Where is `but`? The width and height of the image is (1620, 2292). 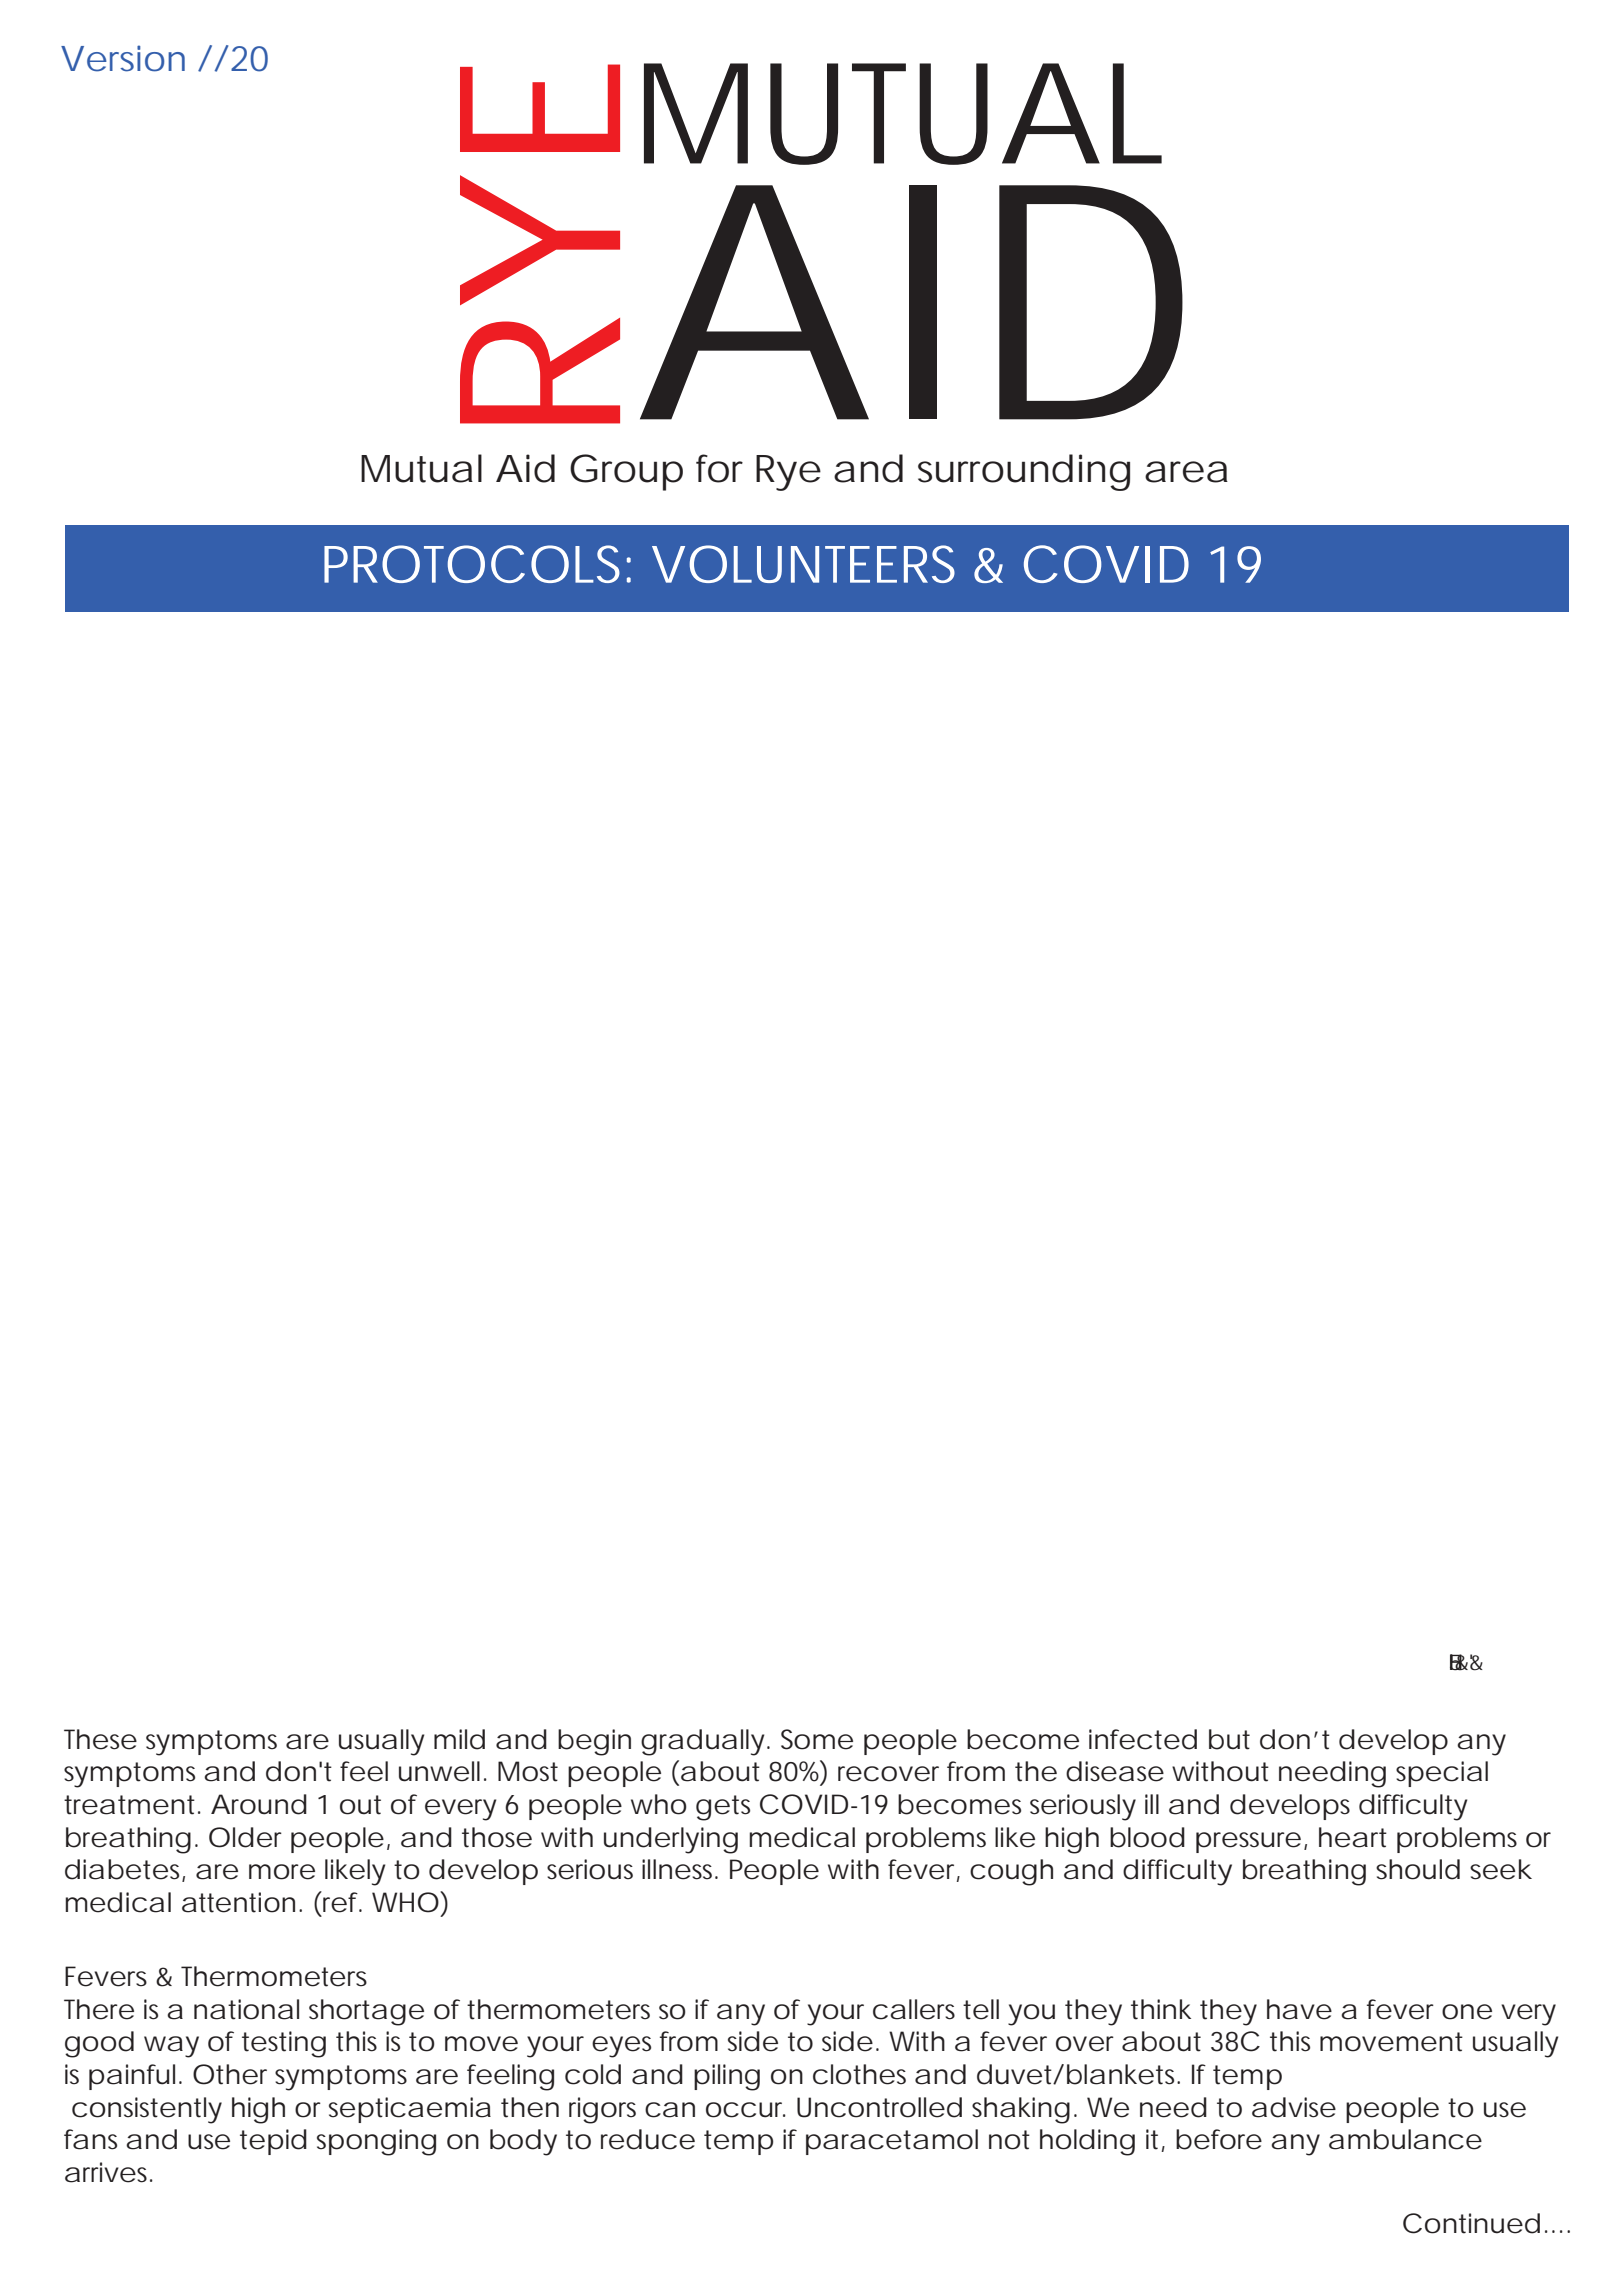
but is located at coordinates (1229, 1739).
